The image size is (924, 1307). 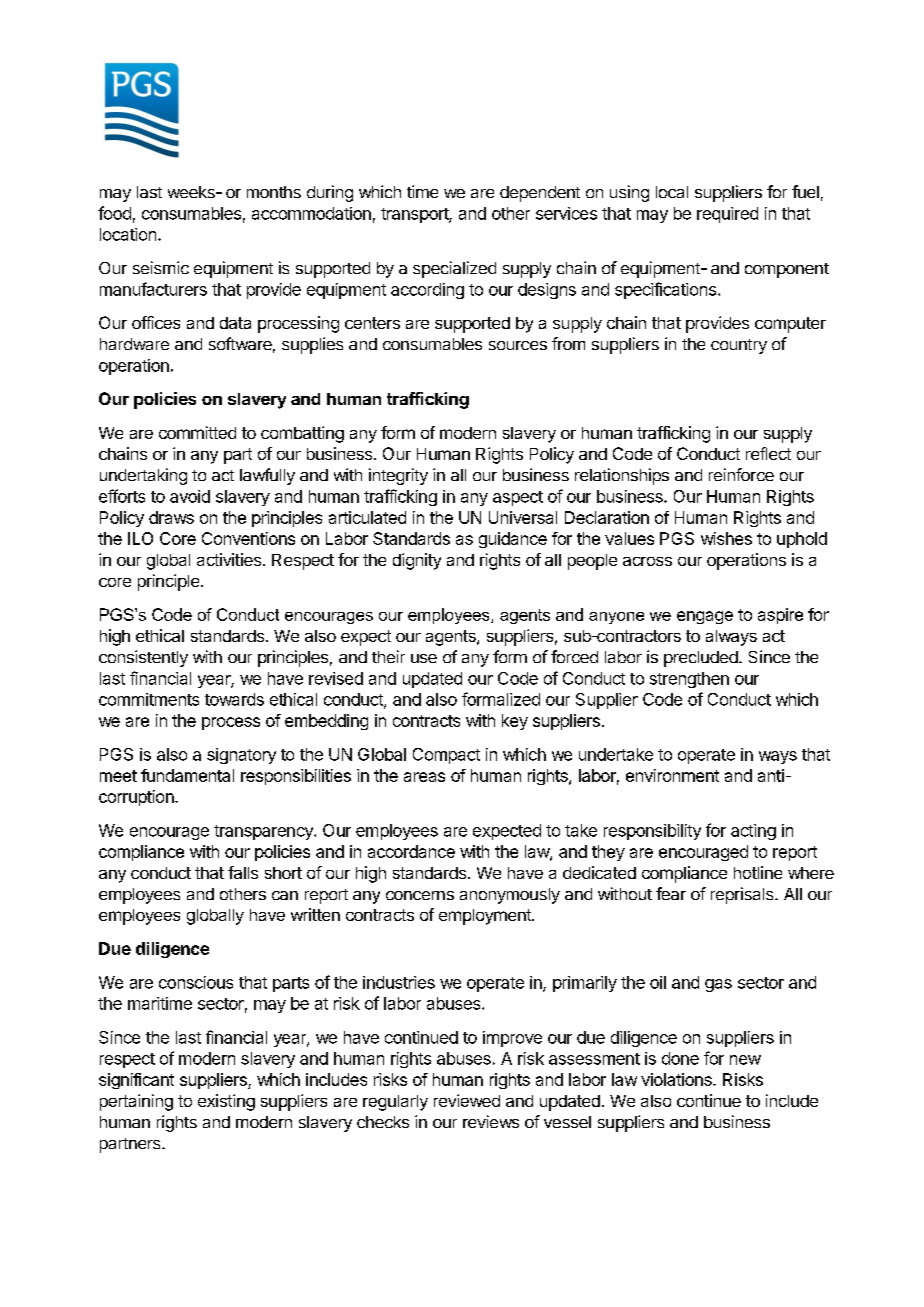 What do you see at coordinates (415, 215) in the screenshot?
I see `transport` at bounding box center [415, 215].
